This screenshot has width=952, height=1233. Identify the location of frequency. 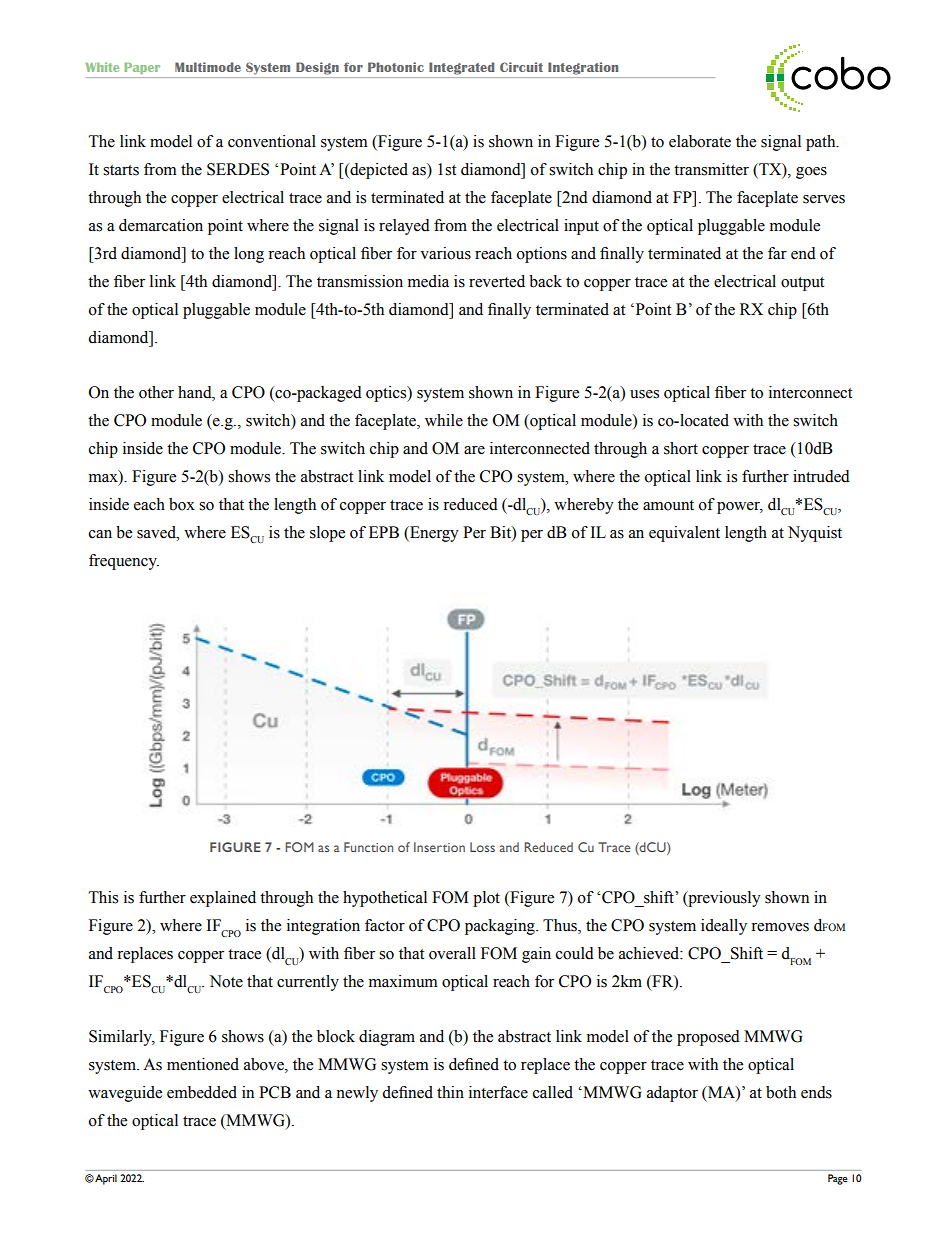
(124, 562).
